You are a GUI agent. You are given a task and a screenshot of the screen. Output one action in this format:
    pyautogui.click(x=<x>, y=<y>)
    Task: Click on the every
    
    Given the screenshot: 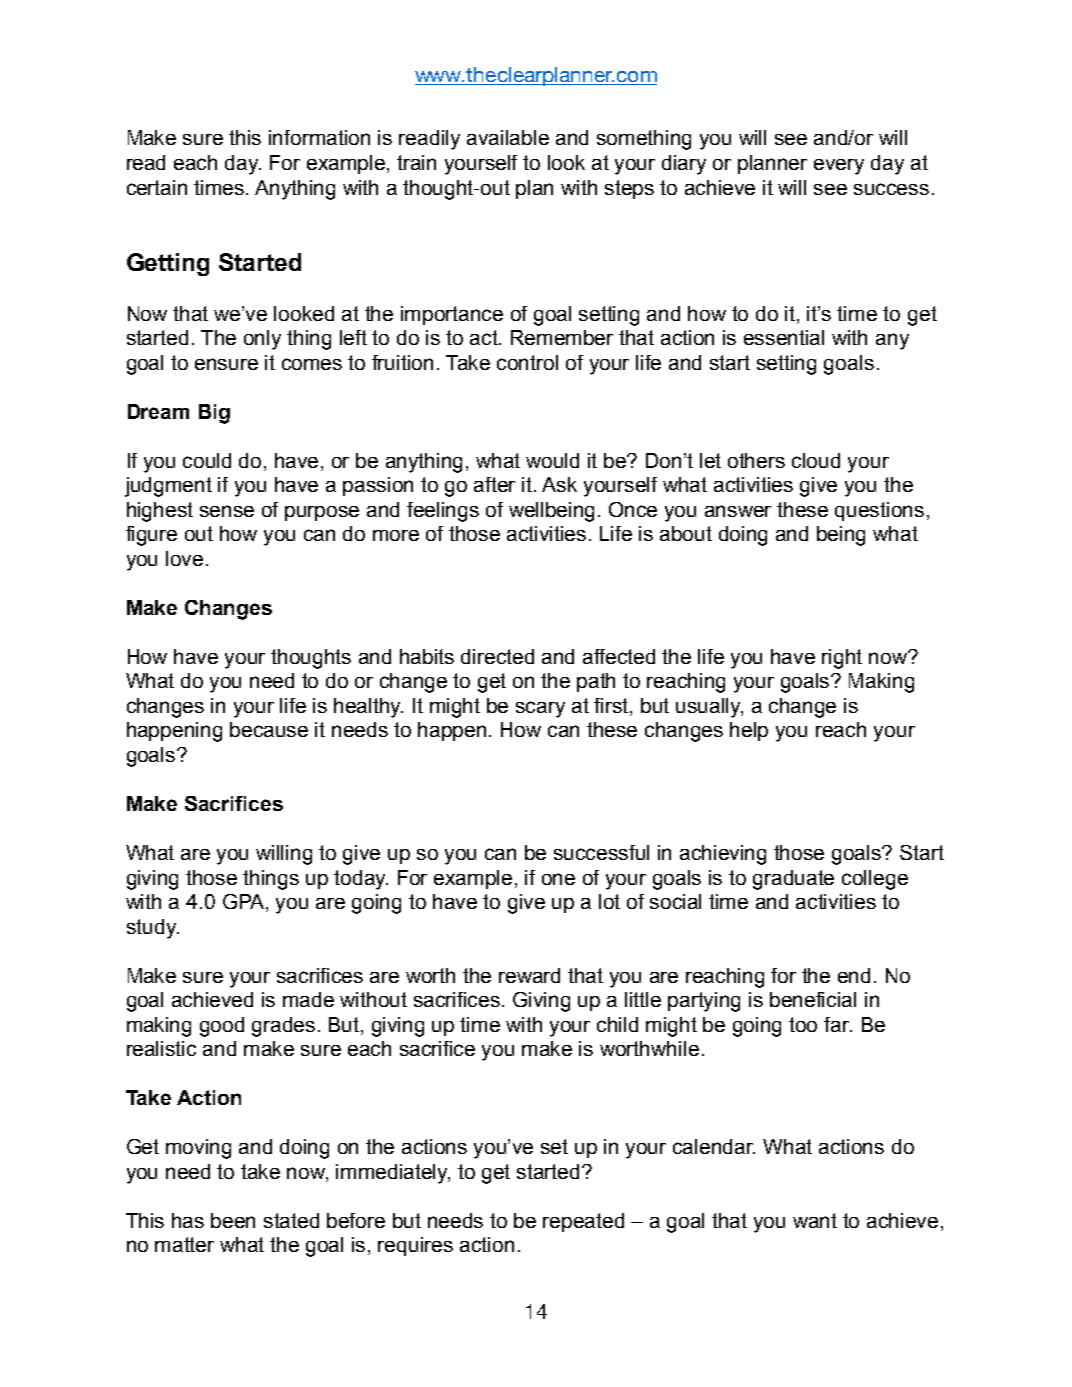 What is the action you would take?
    pyautogui.click(x=839, y=167)
